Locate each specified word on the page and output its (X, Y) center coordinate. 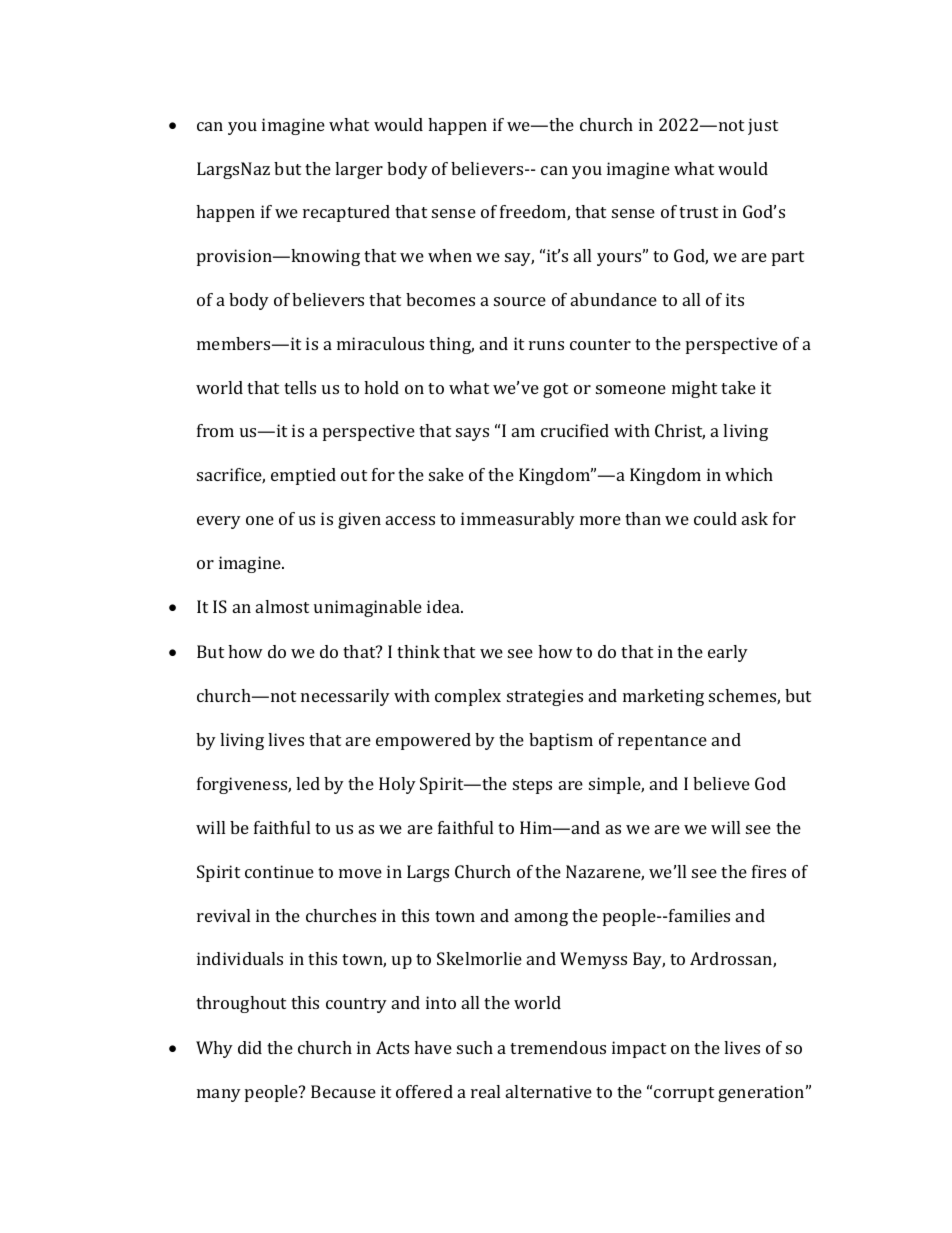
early (728, 653)
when (450, 255)
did (250, 1047)
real (485, 1091)
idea (445, 606)
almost (282, 606)
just (763, 126)
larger (359, 170)
